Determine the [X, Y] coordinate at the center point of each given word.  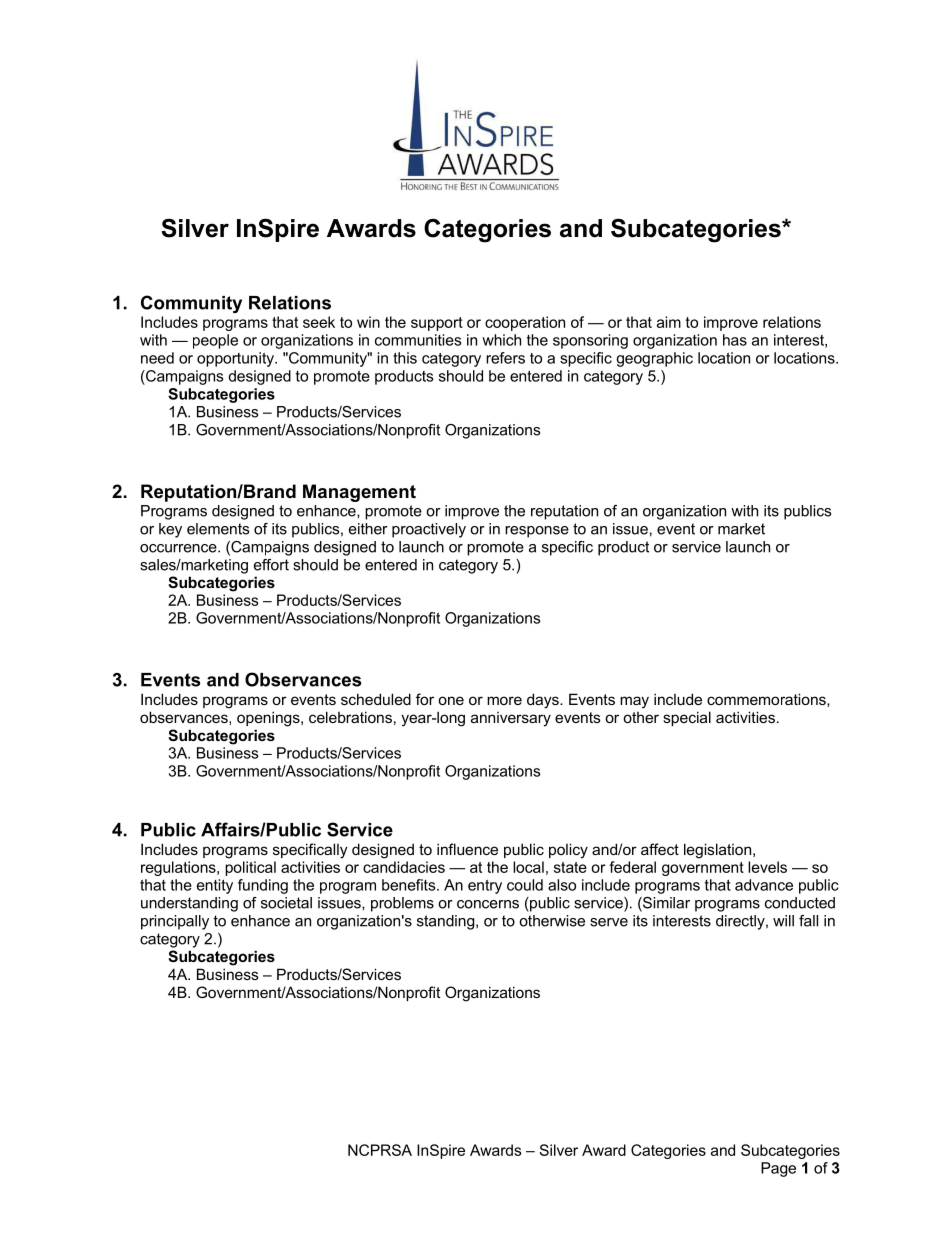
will [783, 921]
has [735, 340]
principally [175, 922]
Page [778, 1169]
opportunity [236, 359]
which [501, 340]
